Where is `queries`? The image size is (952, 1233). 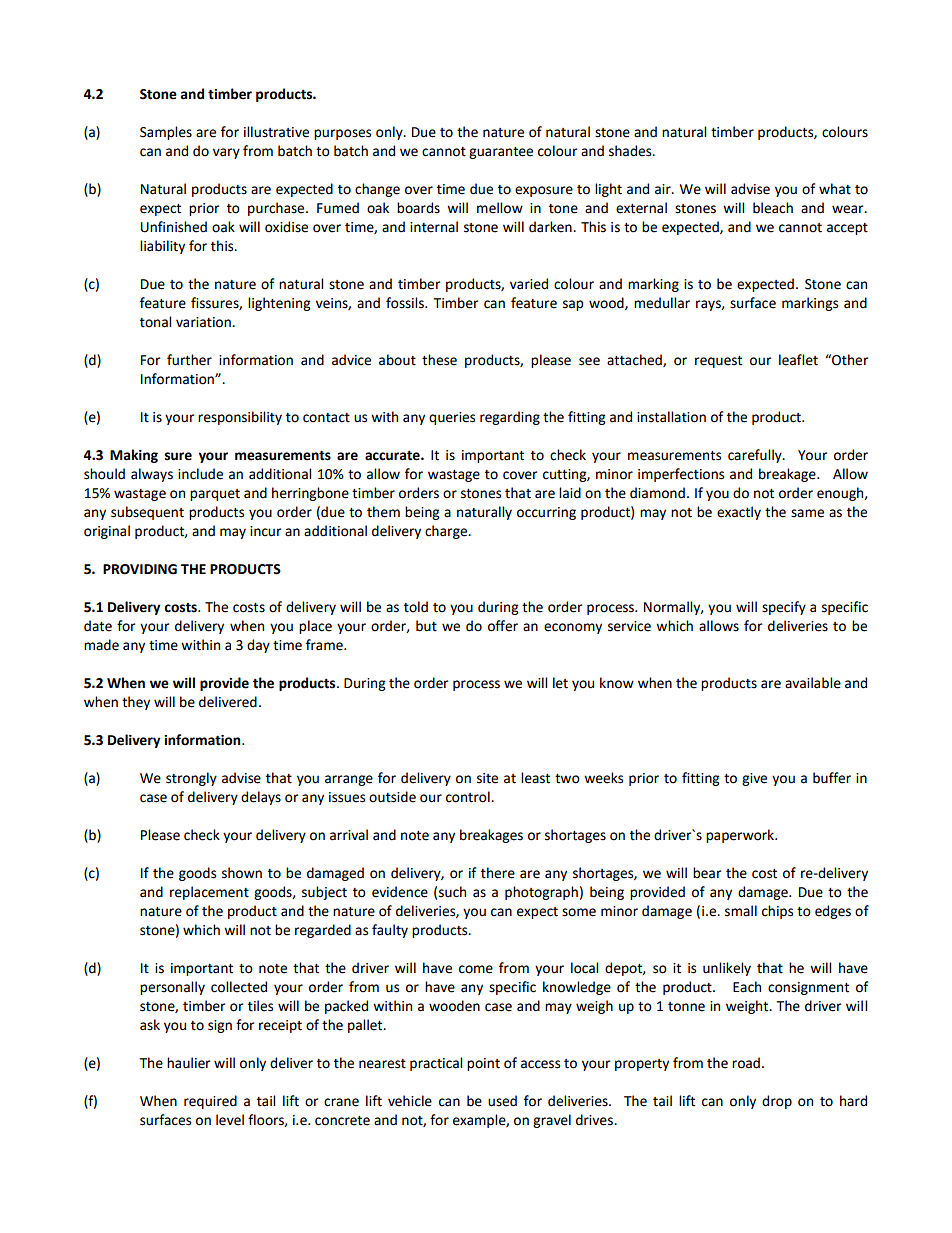 queries is located at coordinates (452, 418).
